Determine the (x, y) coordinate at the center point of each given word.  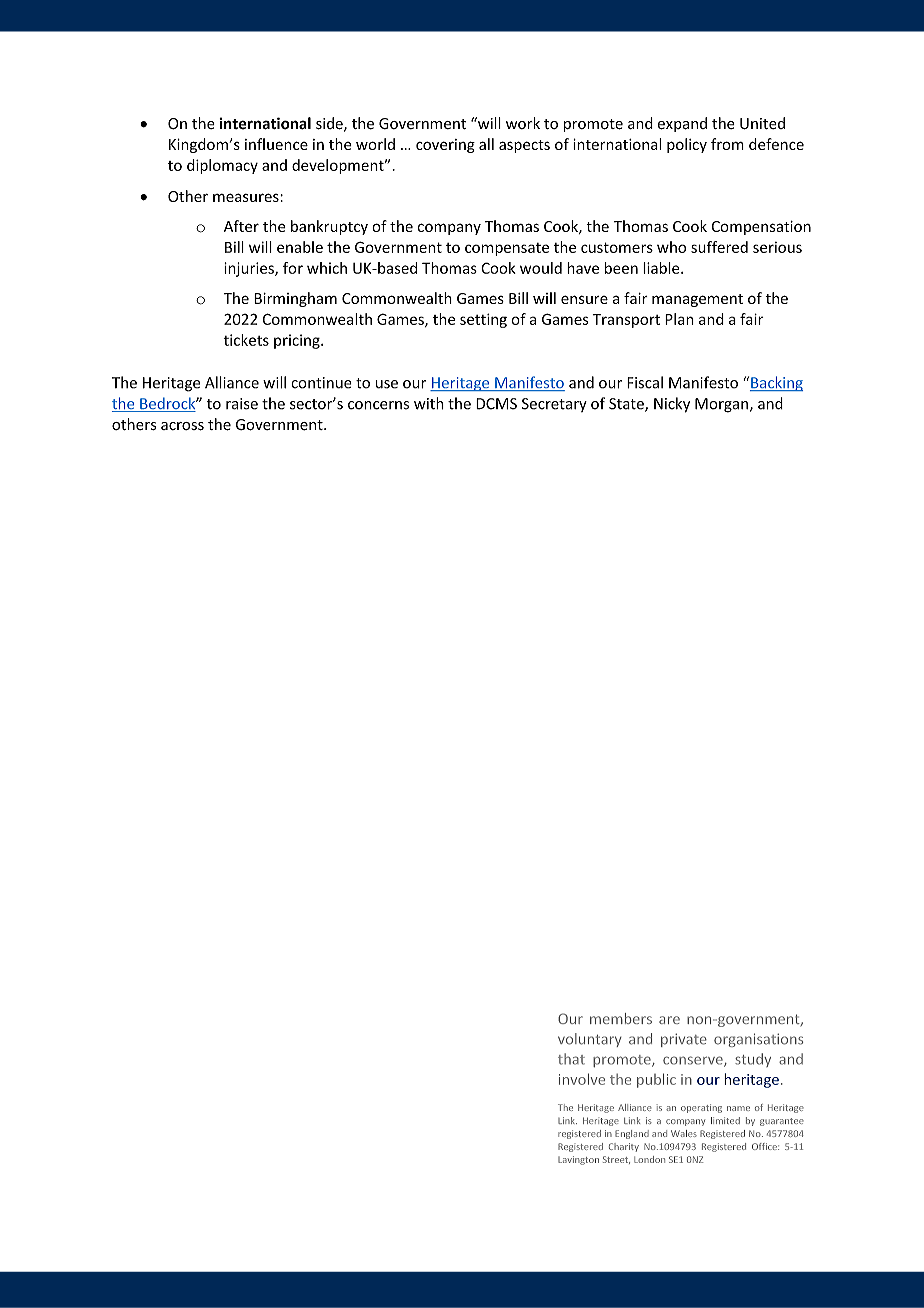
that (571, 1059)
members (621, 1018)
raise (242, 404)
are (669, 1020)
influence (276, 144)
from (727, 144)
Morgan (721, 405)
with (429, 403)
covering (445, 146)
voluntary (589, 1040)
